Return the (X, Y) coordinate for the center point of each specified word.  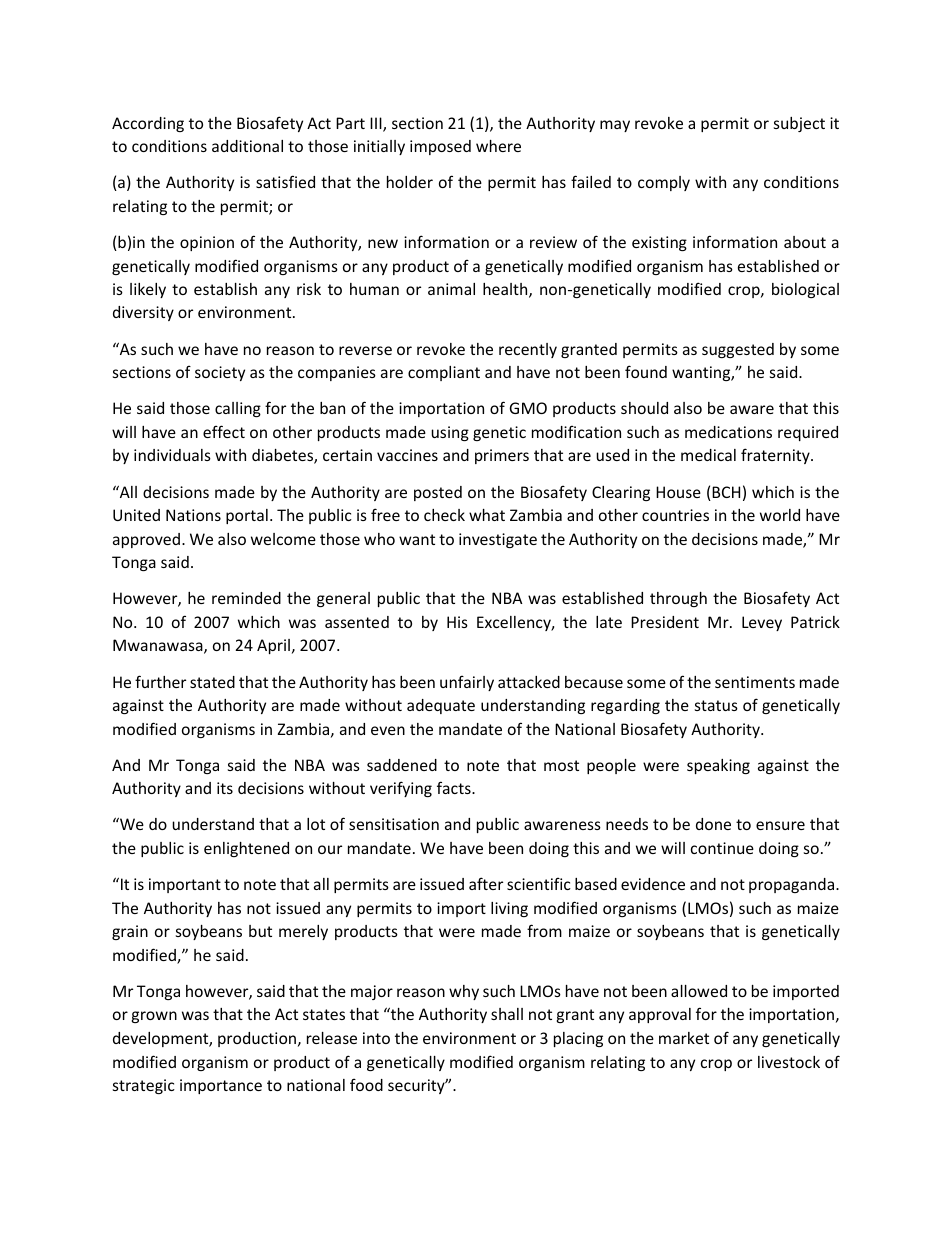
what (487, 515)
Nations (193, 515)
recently (528, 350)
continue (722, 848)
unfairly (467, 683)
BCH (725, 493)
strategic (144, 1086)
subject (799, 124)
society (220, 373)
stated (212, 682)
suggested (738, 350)
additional (247, 146)
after (486, 883)
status (716, 705)
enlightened (246, 849)
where (498, 146)
